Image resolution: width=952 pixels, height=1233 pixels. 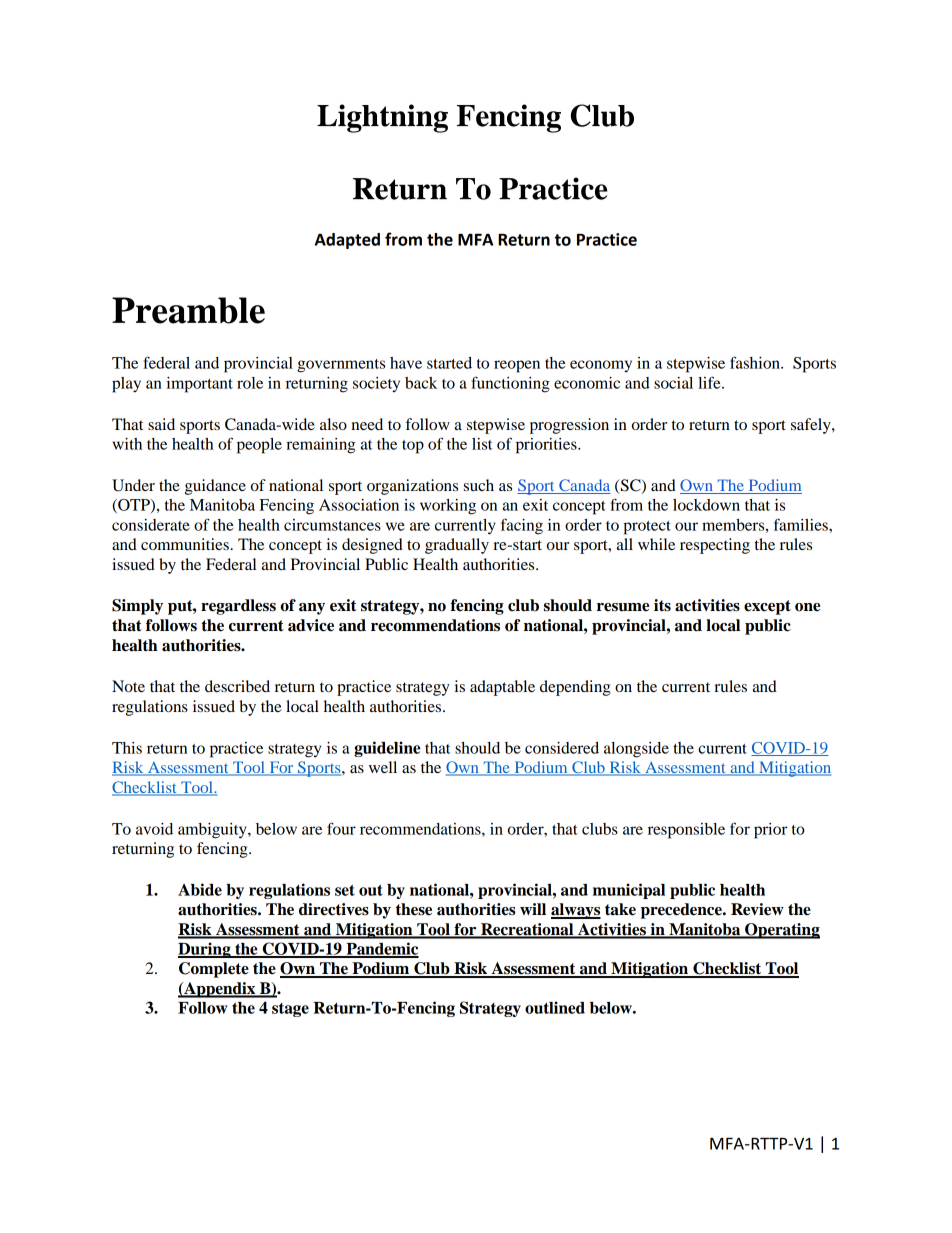 What do you see at coordinates (382, 118) in the document?
I see `Lightning` at bounding box center [382, 118].
